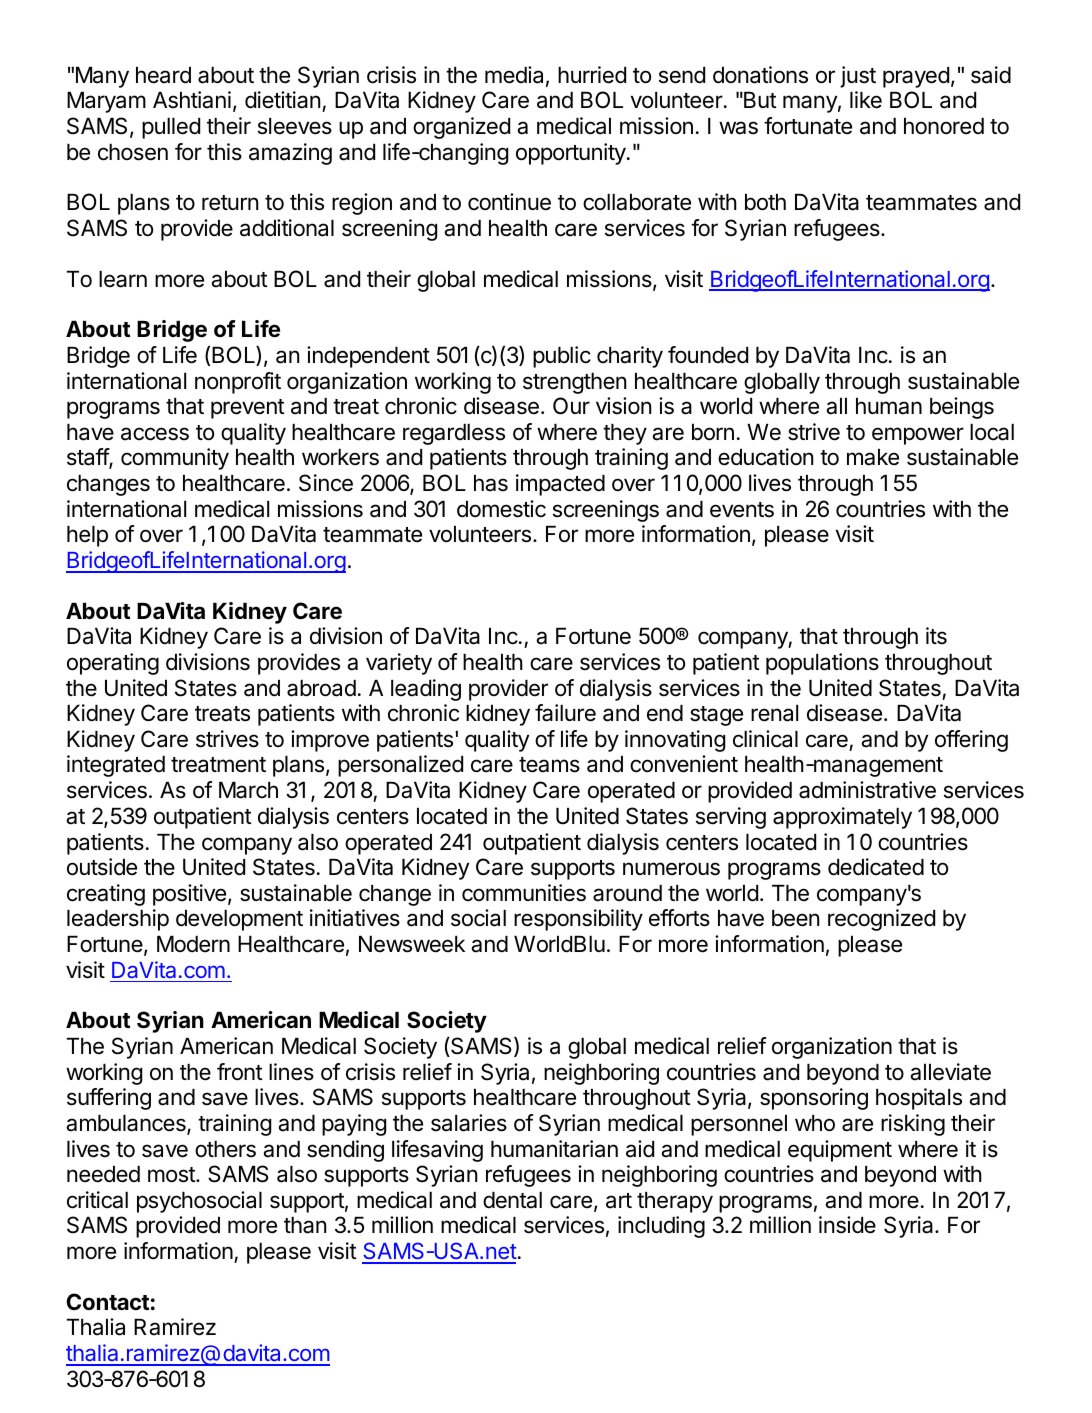 This screenshot has height=1413, width=1092. I want to click on dental, so click(512, 1200).
